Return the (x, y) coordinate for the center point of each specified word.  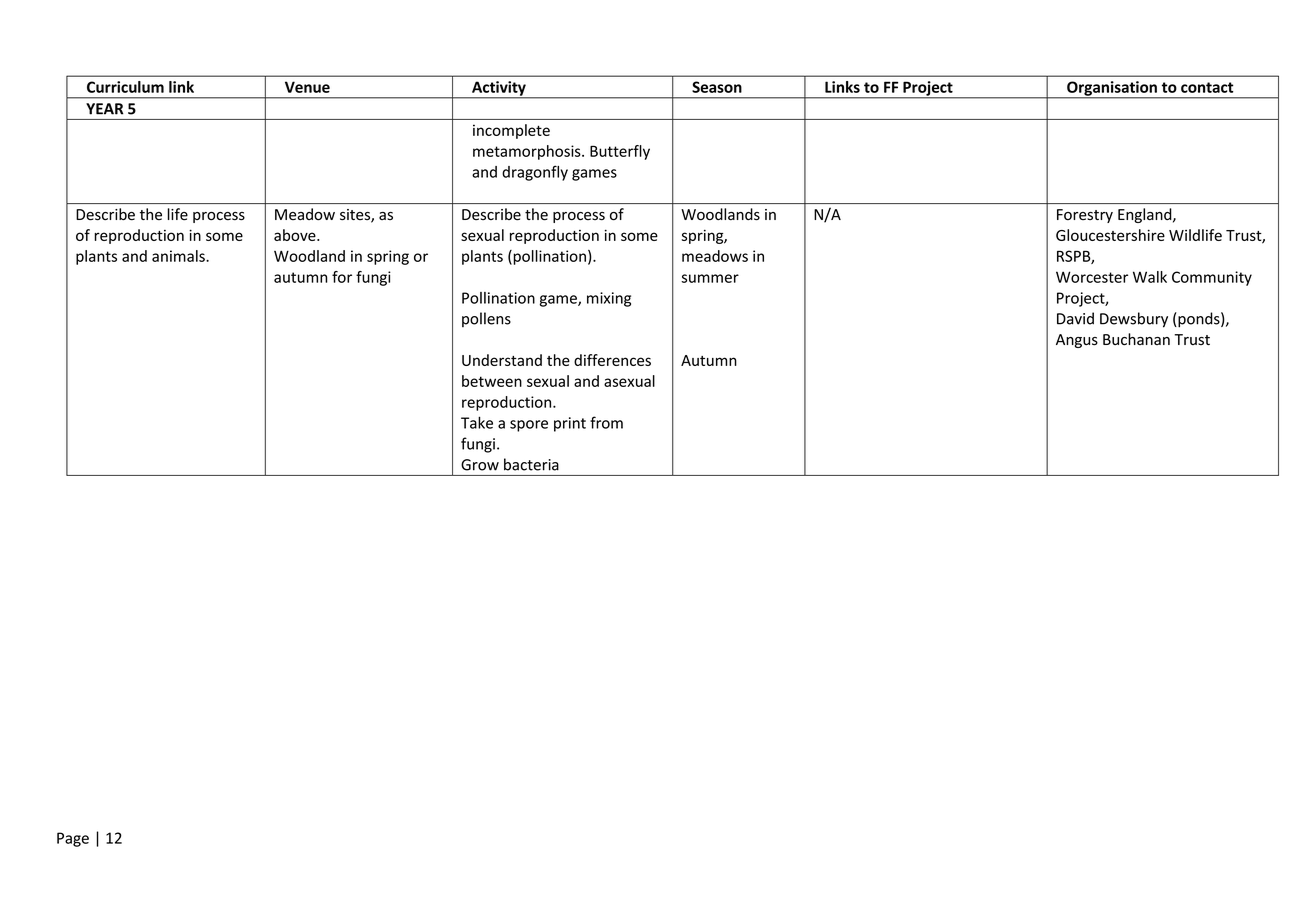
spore (529, 426)
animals (179, 256)
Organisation (1112, 89)
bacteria (531, 464)
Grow (480, 465)
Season (717, 87)
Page (73, 839)
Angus (1077, 341)
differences (612, 360)
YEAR (104, 109)
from (606, 422)
